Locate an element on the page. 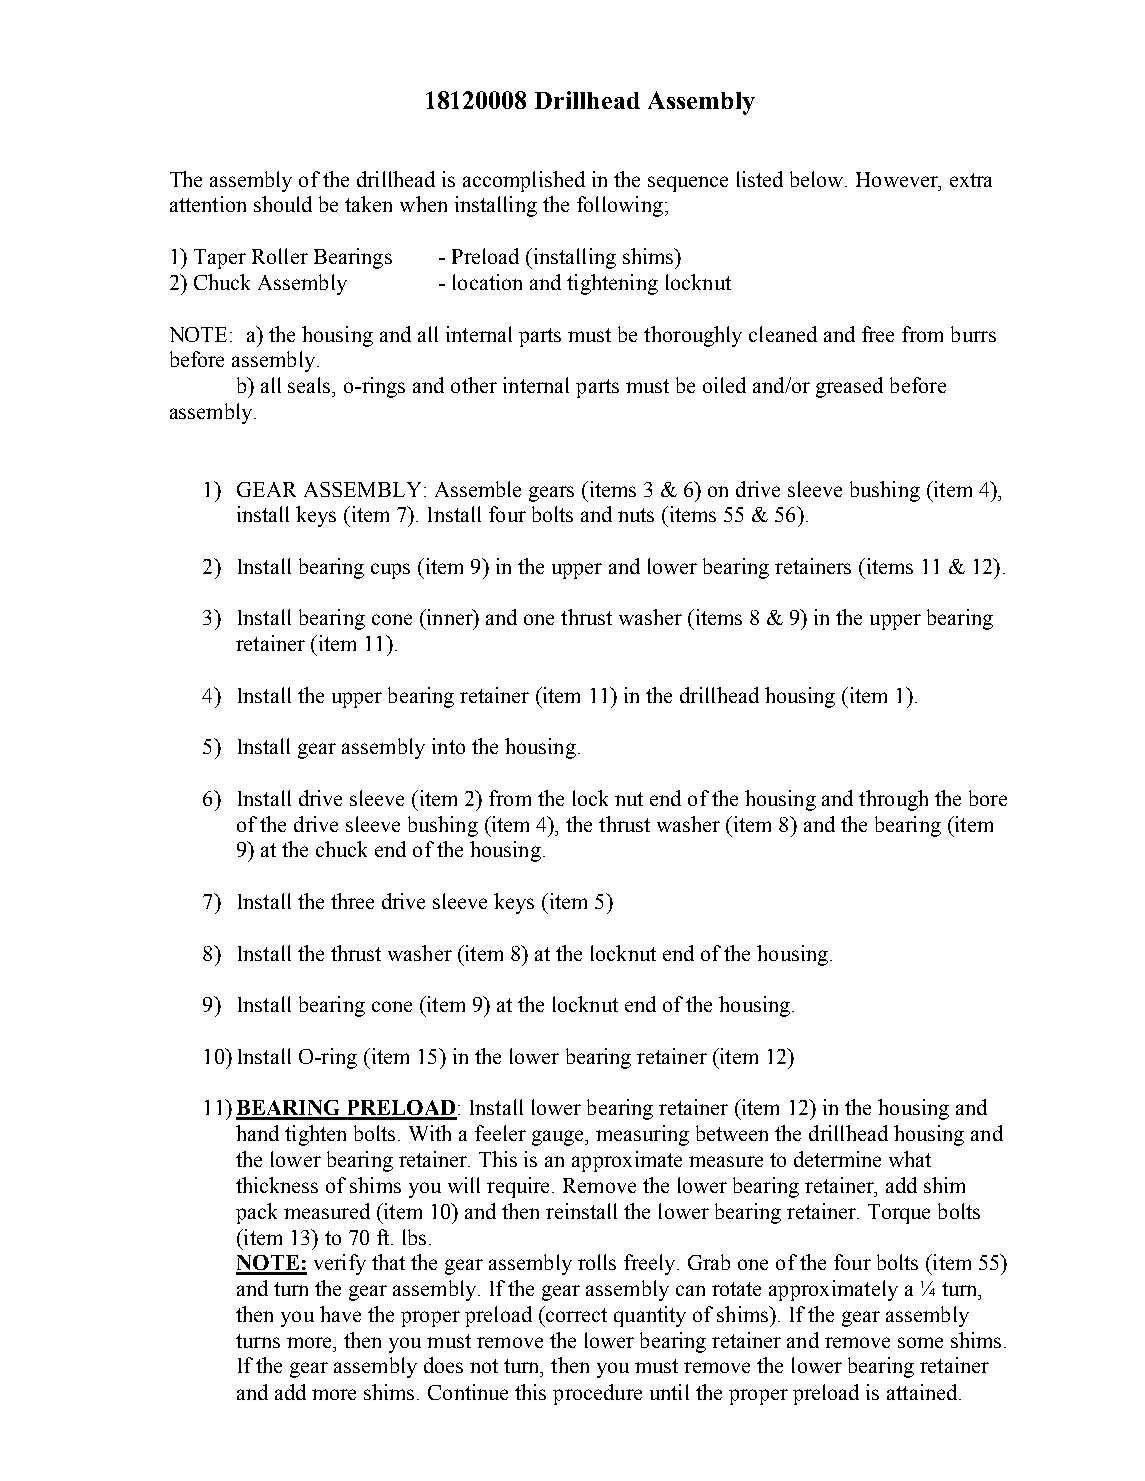 The height and width of the image is (1481, 1145). However is located at coordinates (898, 179).
